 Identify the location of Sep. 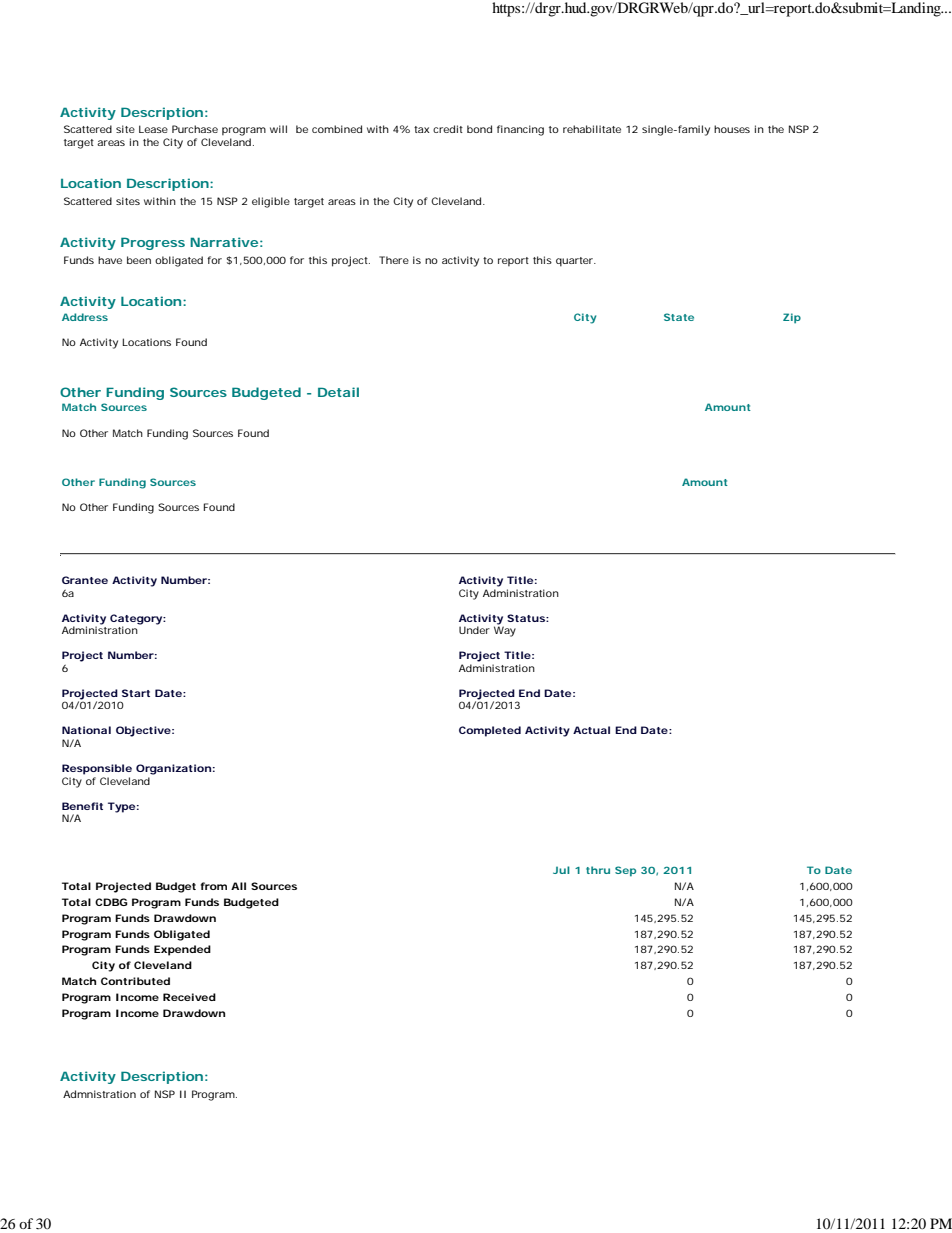
(625, 871).
